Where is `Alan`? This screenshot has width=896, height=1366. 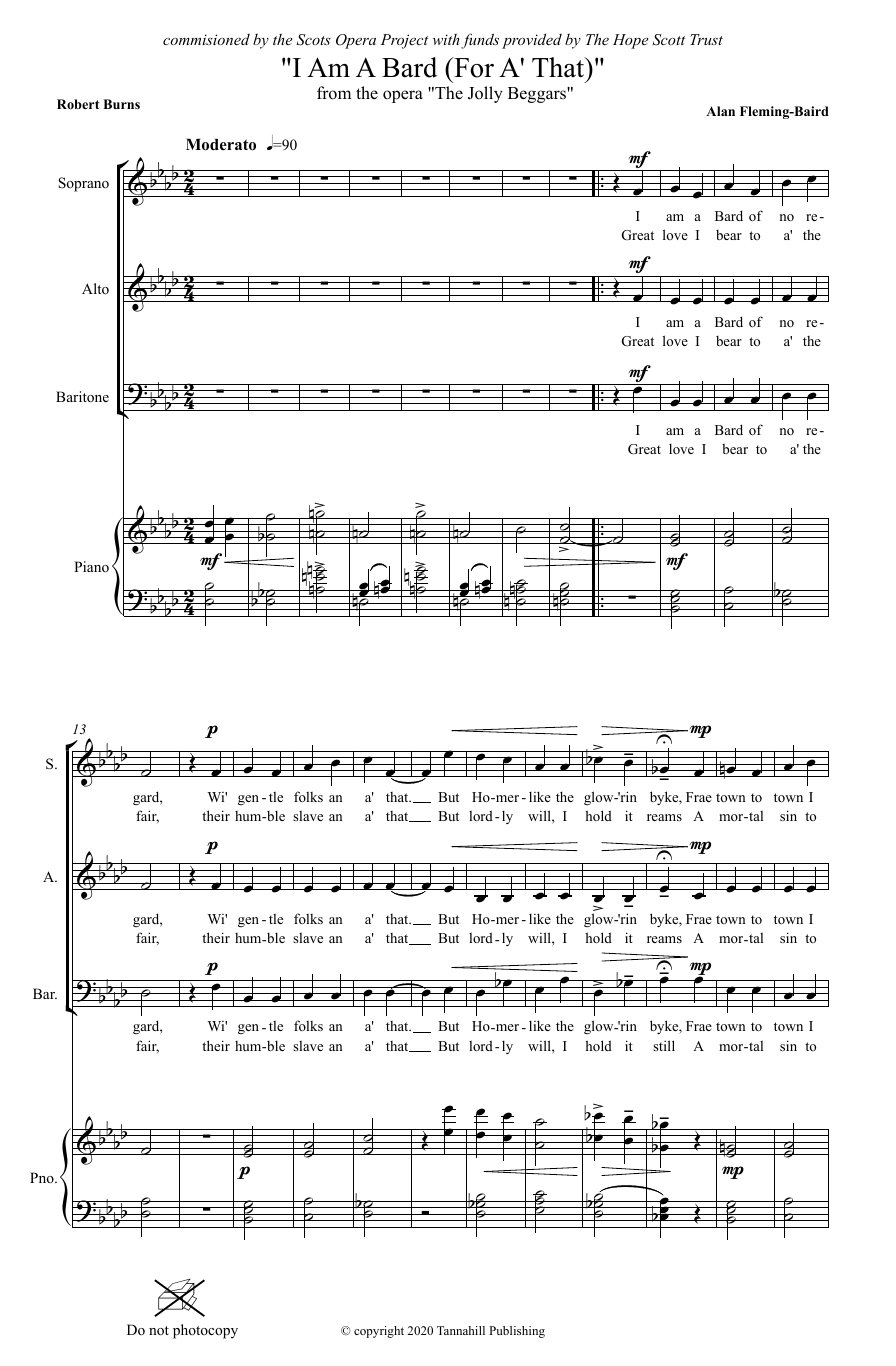 Alan is located at coordinates (720, 111).
